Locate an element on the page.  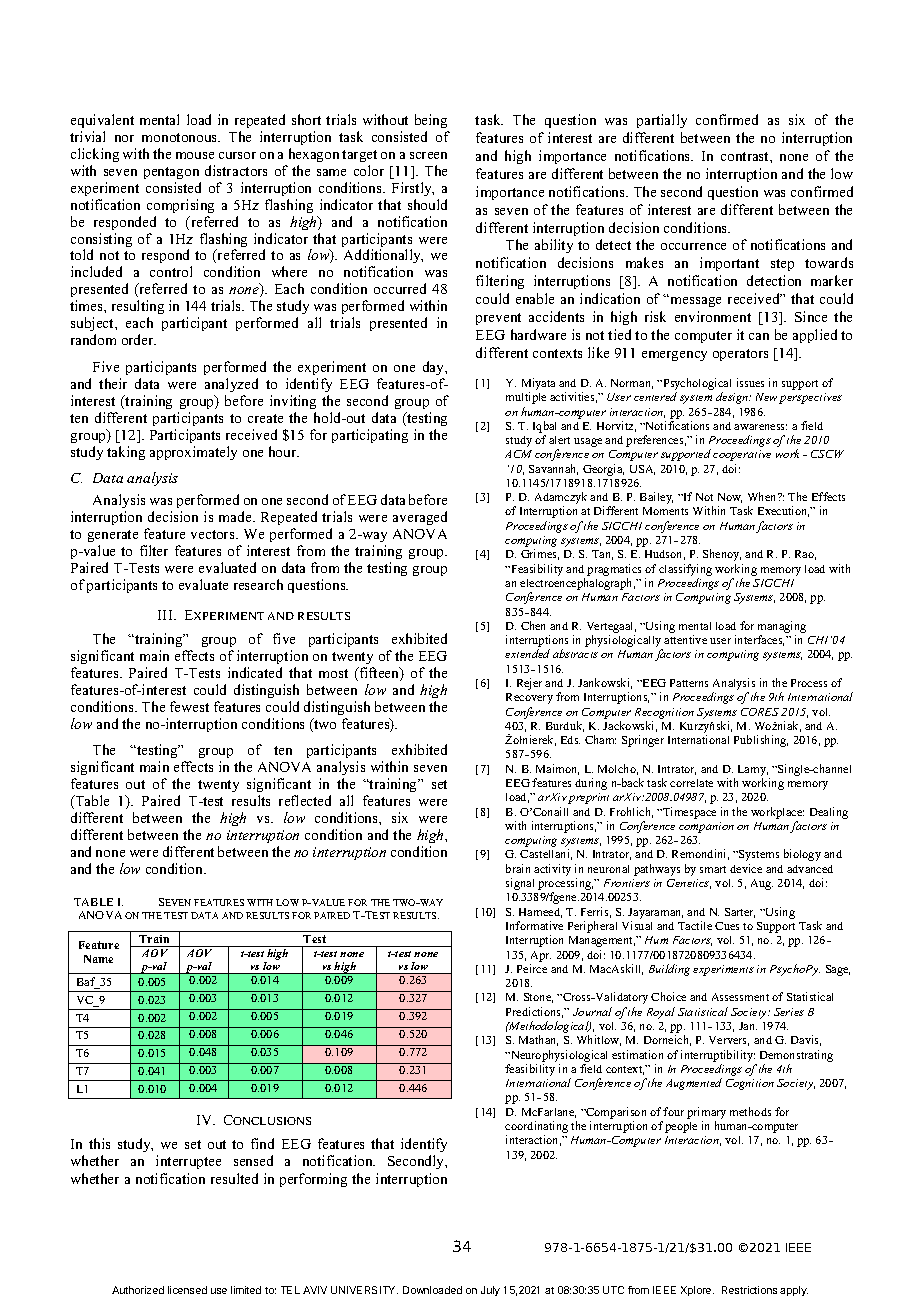
Assessment is located at coordinates (740, 997).
